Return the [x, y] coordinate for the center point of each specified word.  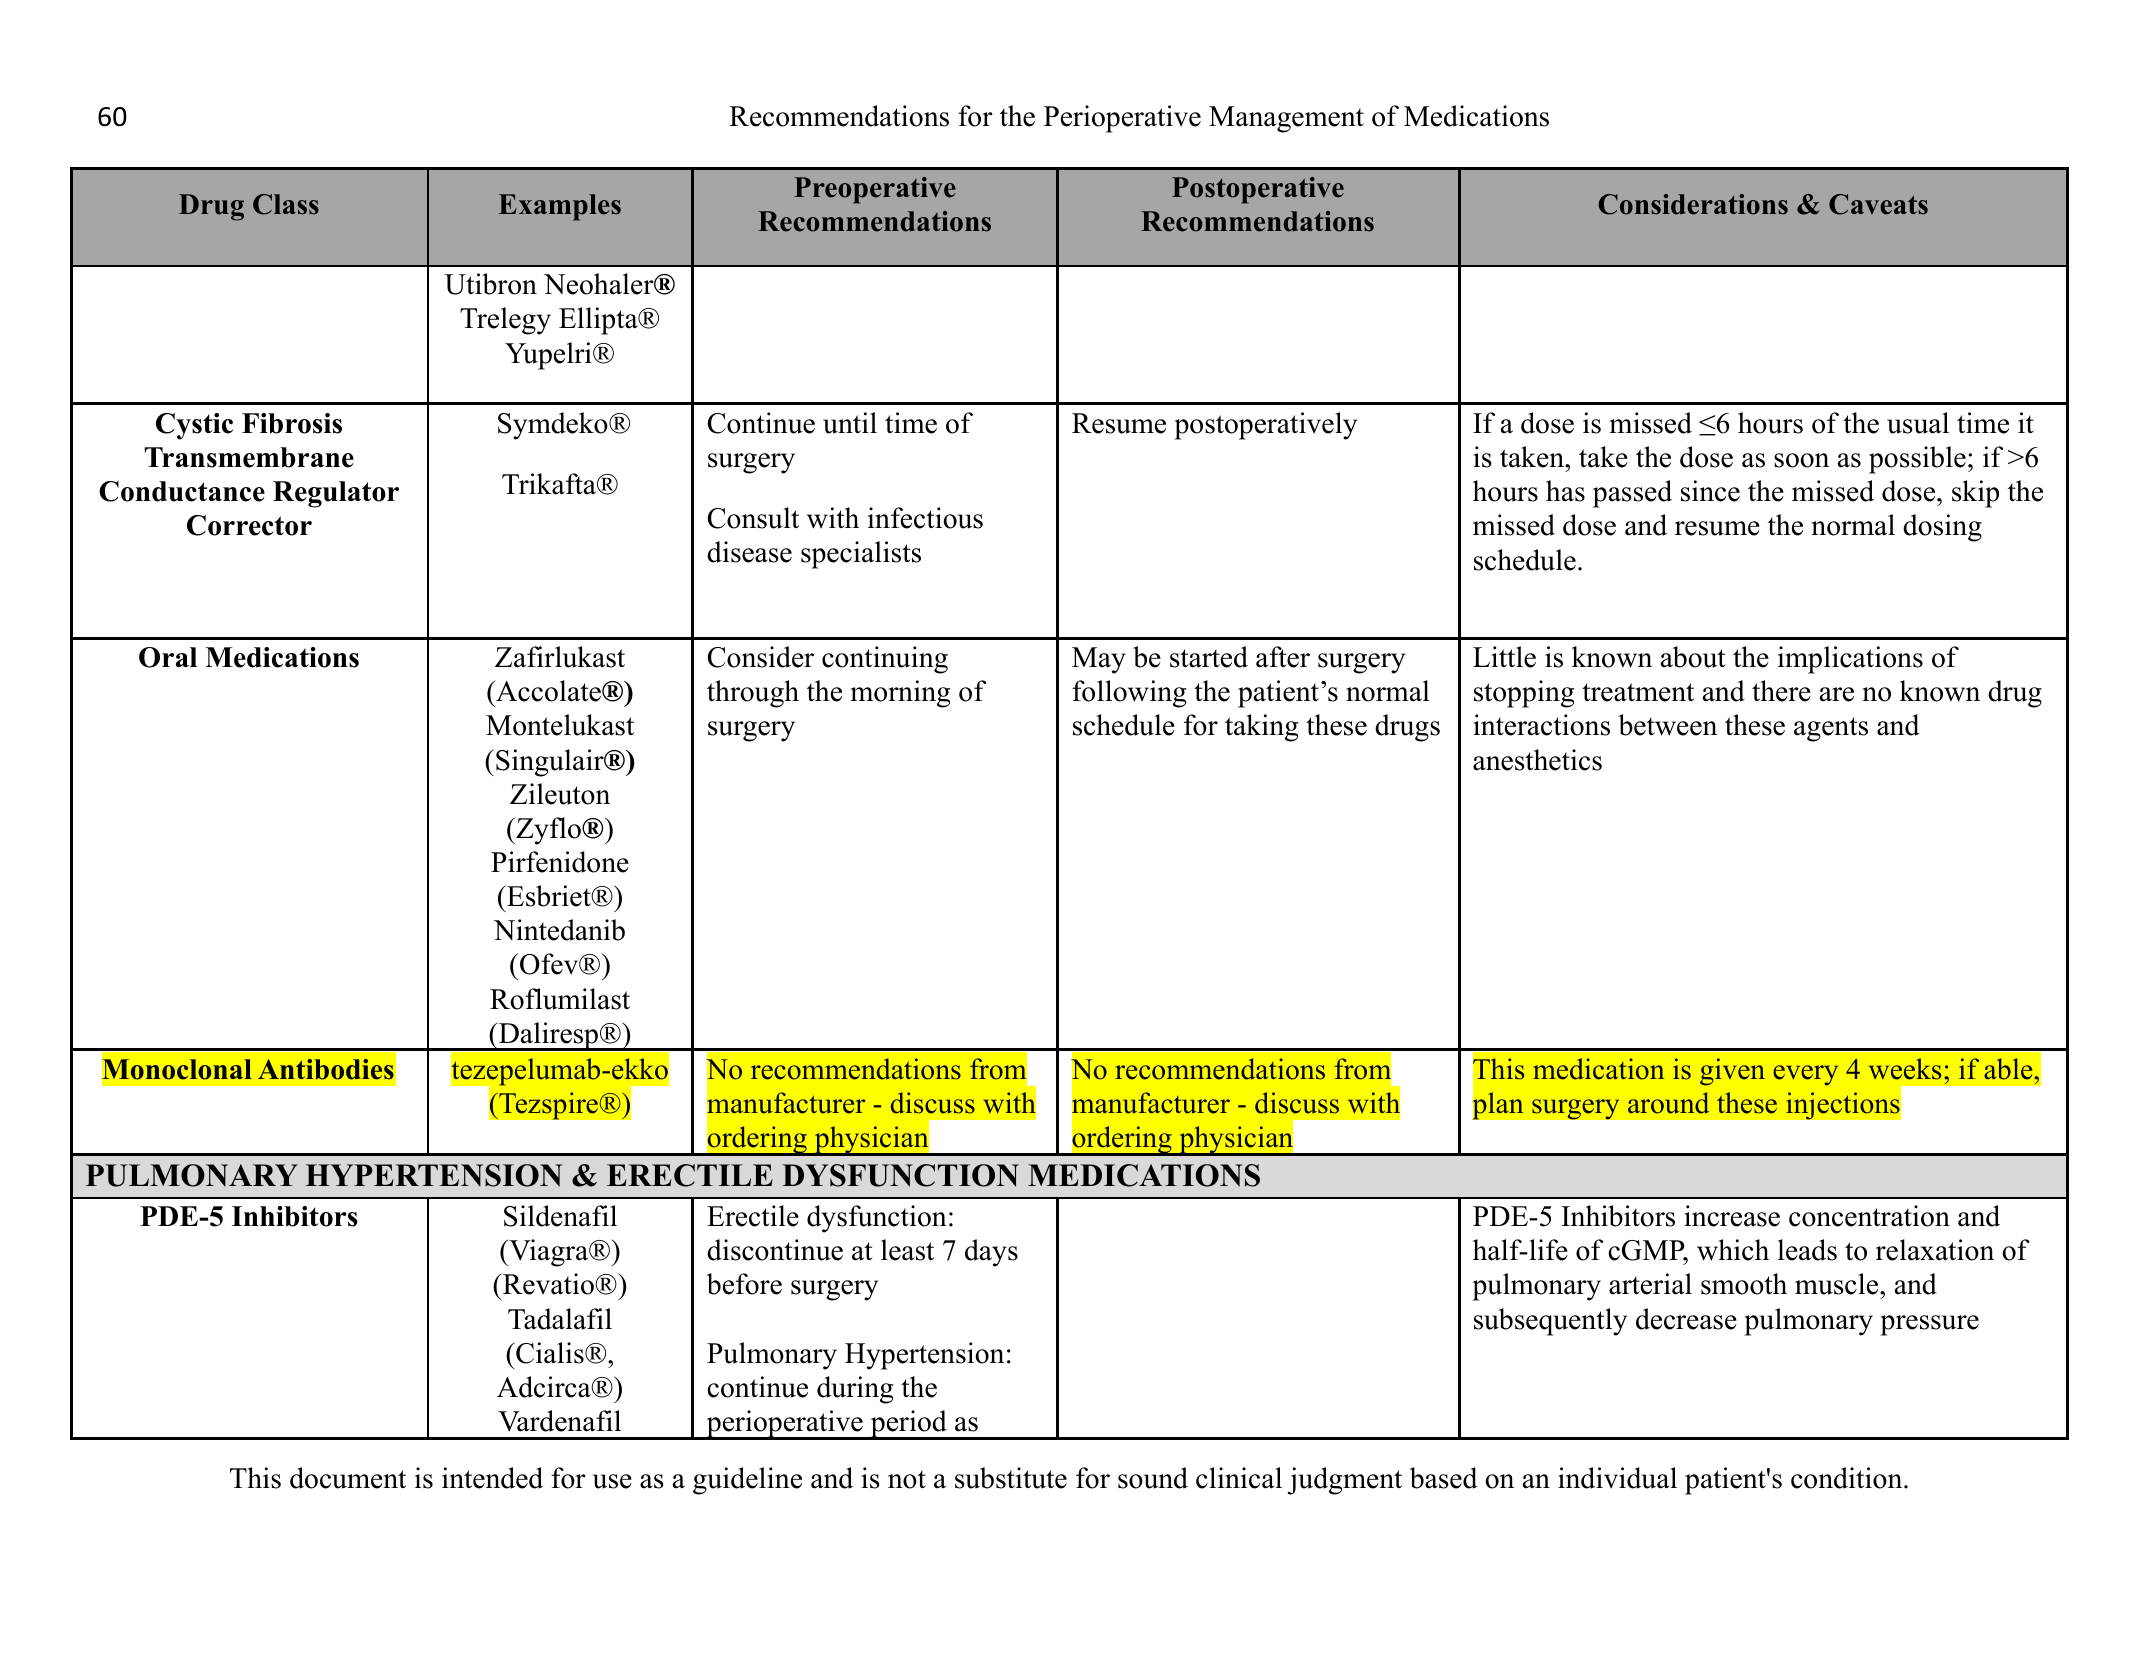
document [348, 1478]
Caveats [1878, 204]
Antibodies [326, 1069]
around [1668, 1103]
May [1099, 660]
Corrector [249, 525]
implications [1850, 660]
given [1732, 1072]
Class [286, 204]
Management [1286, 119]
